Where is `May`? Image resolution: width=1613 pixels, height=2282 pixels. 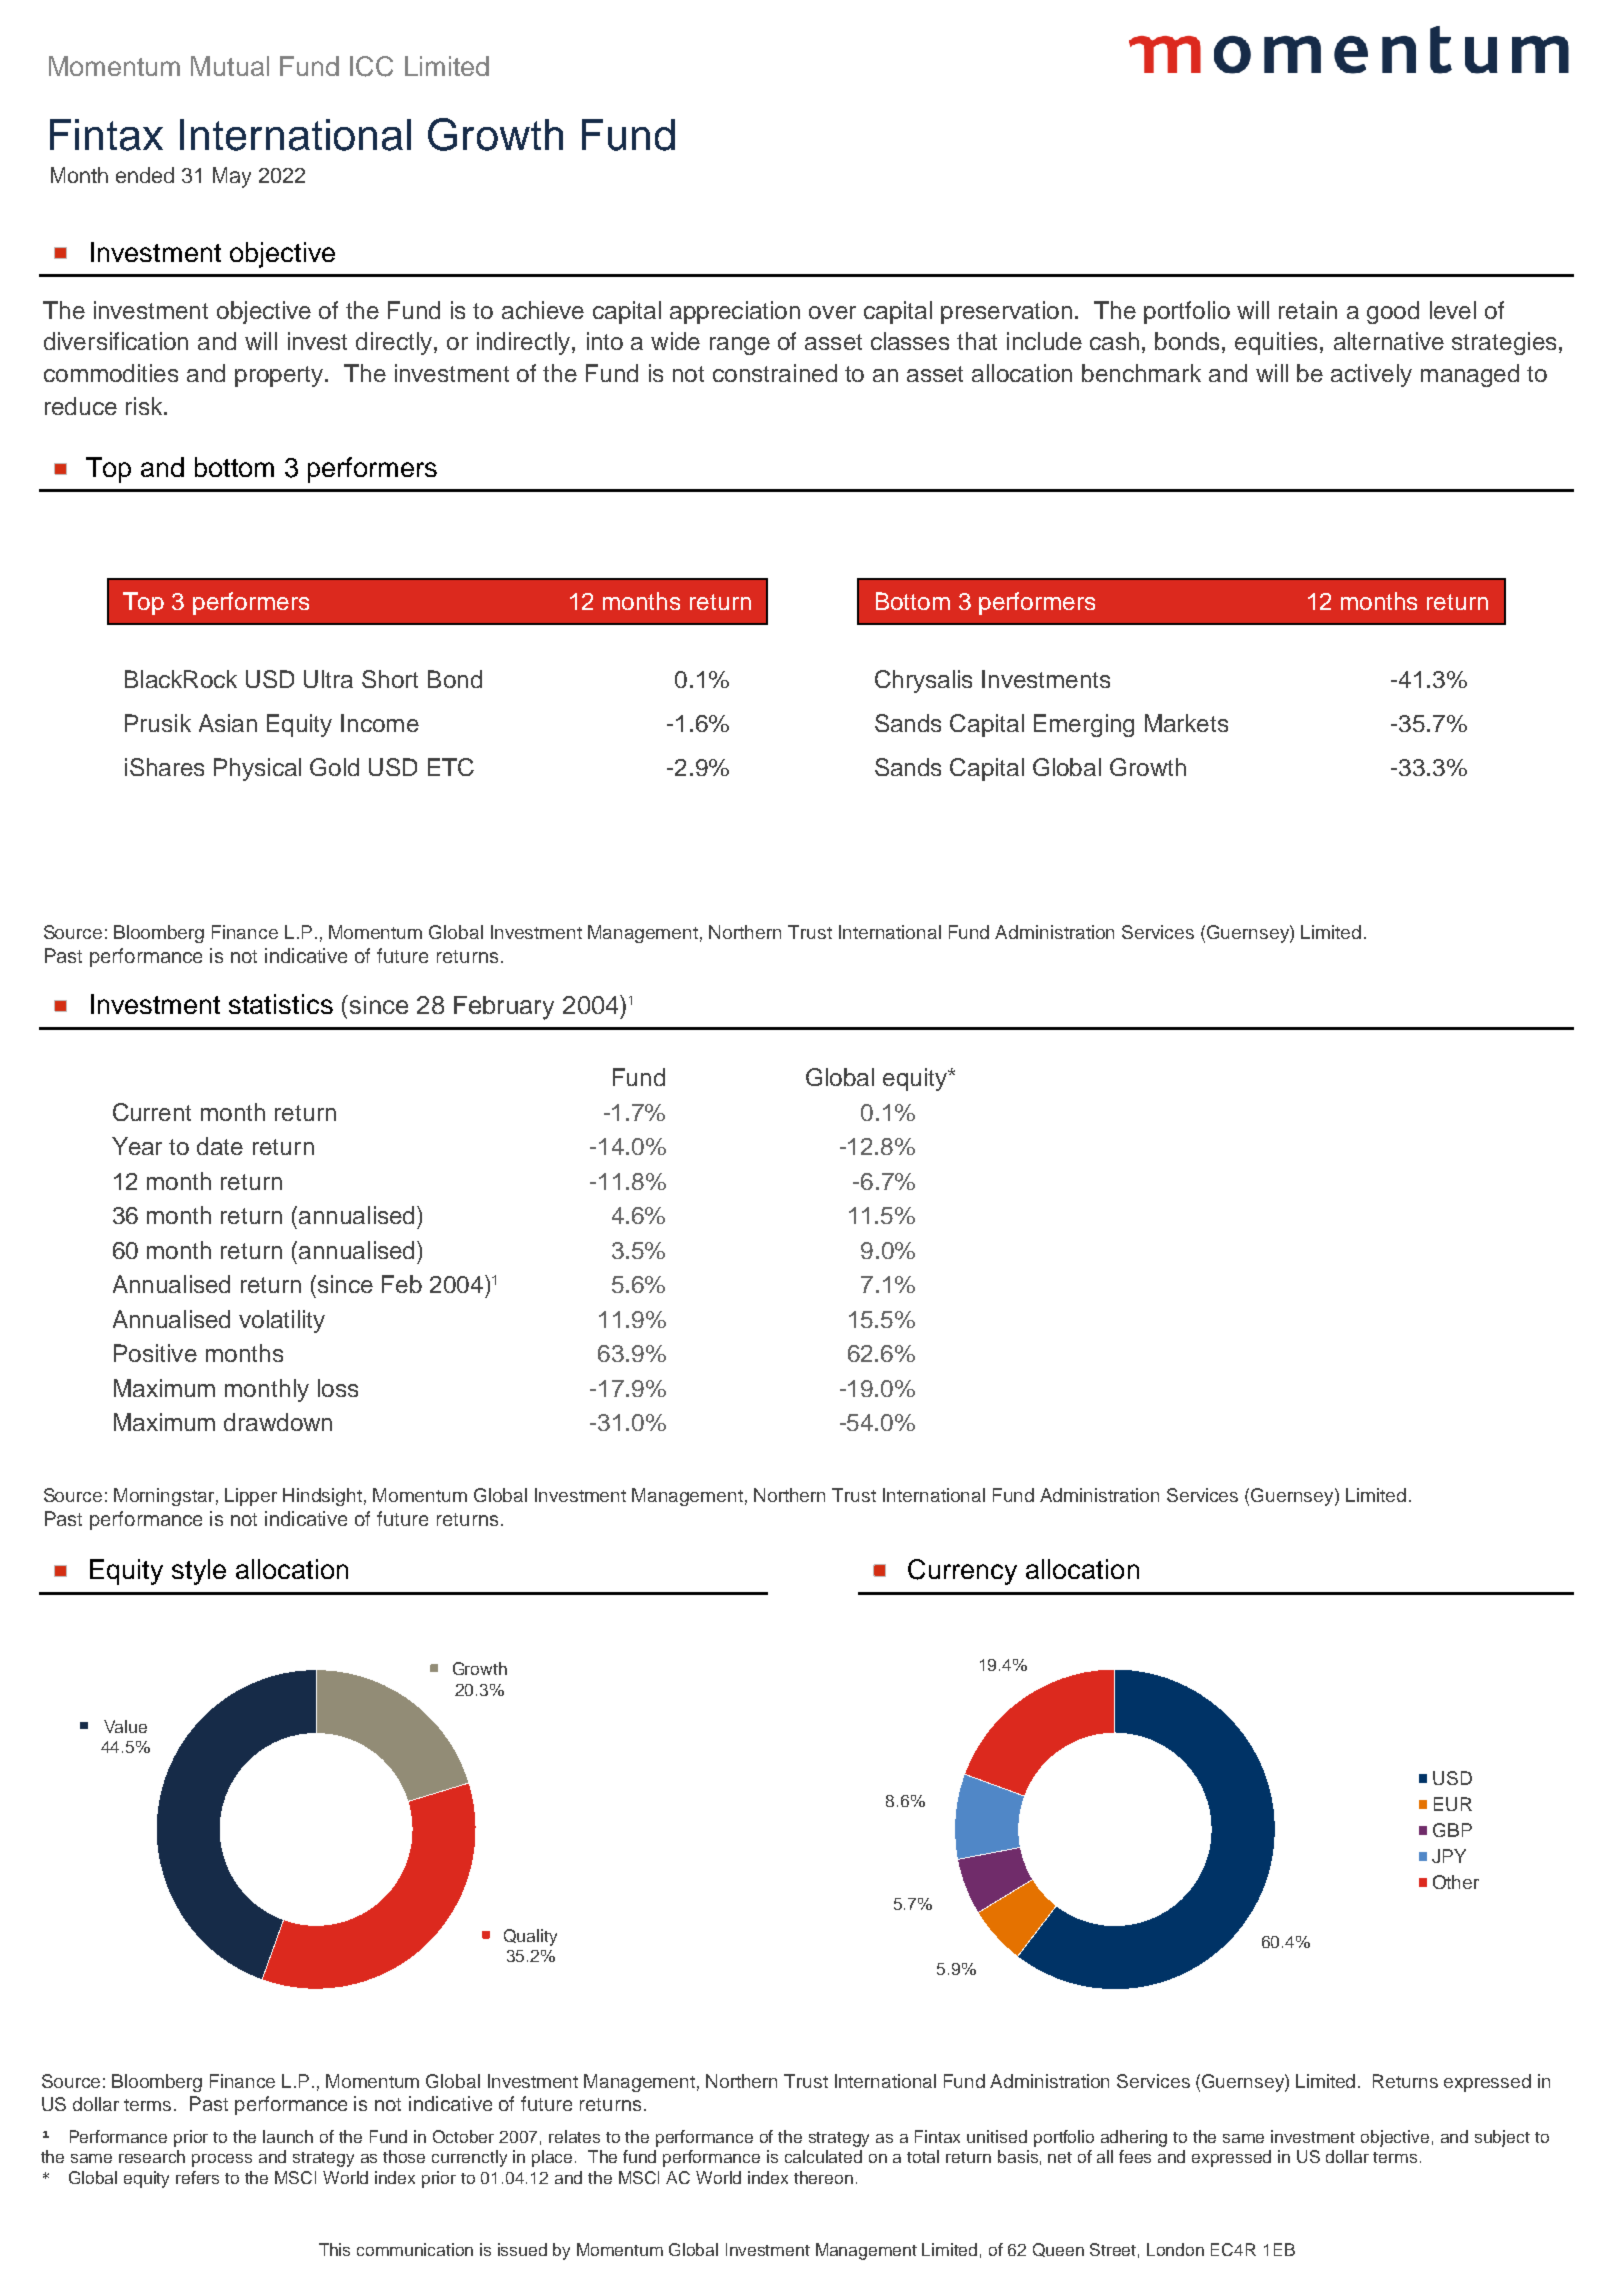 May is located at coordinates (232, 177).
